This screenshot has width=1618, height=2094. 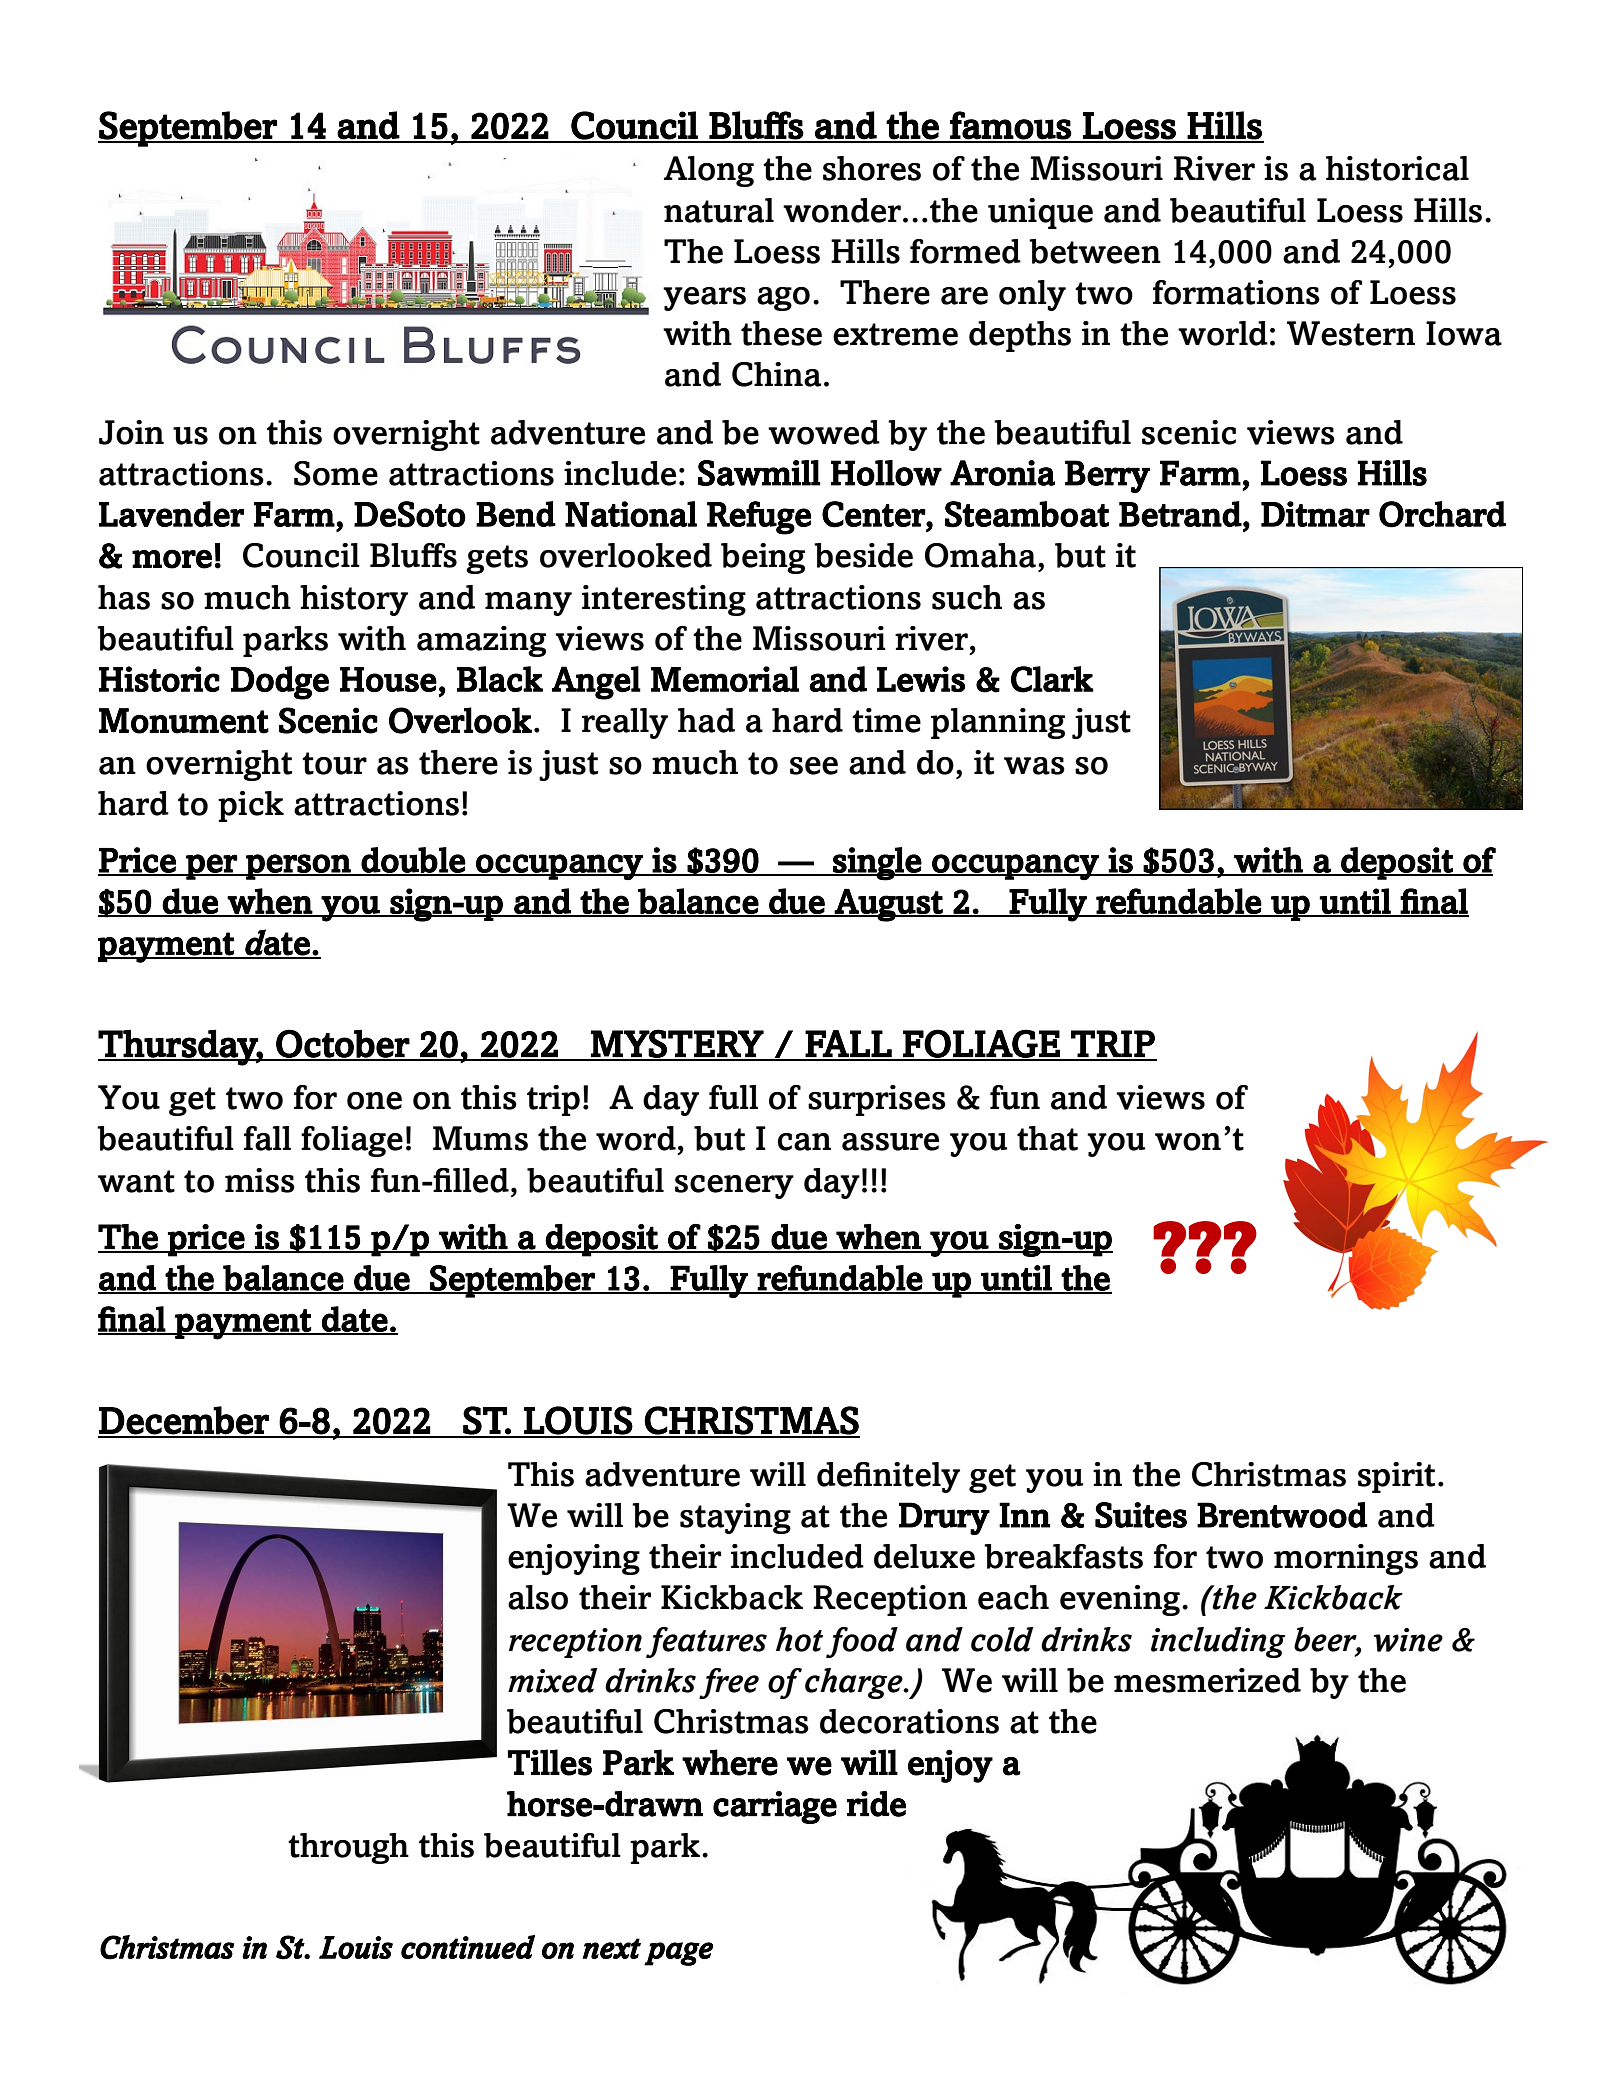 What do you see at coordinates (1236, 292) in the screenshot?
I see `formations` at bounding box center [1236, 292].
